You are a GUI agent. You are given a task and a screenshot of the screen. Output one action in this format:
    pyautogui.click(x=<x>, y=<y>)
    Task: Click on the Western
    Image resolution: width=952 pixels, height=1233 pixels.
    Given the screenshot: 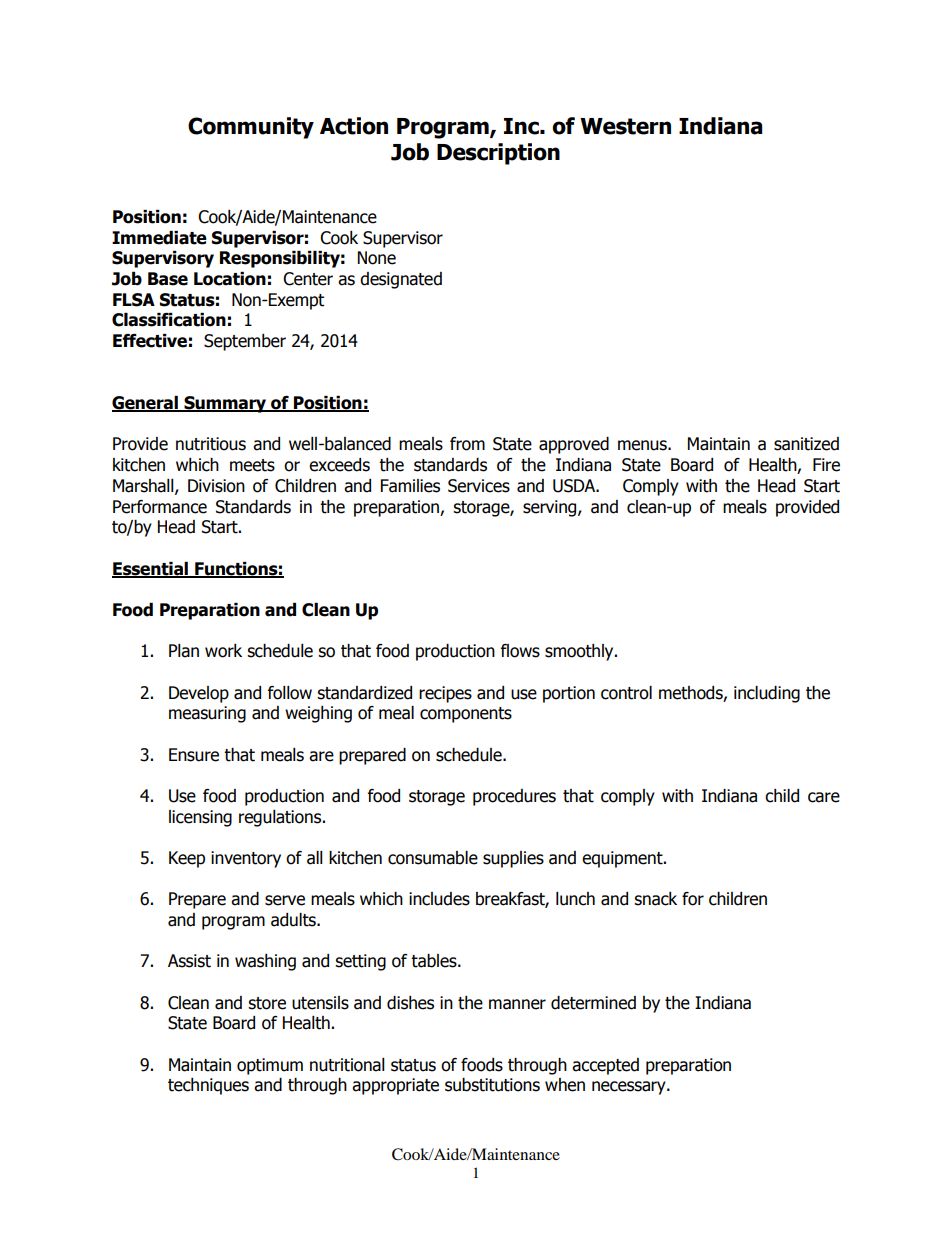 What is the action you would take?
    pyautogui.click(x=625, y=126)
